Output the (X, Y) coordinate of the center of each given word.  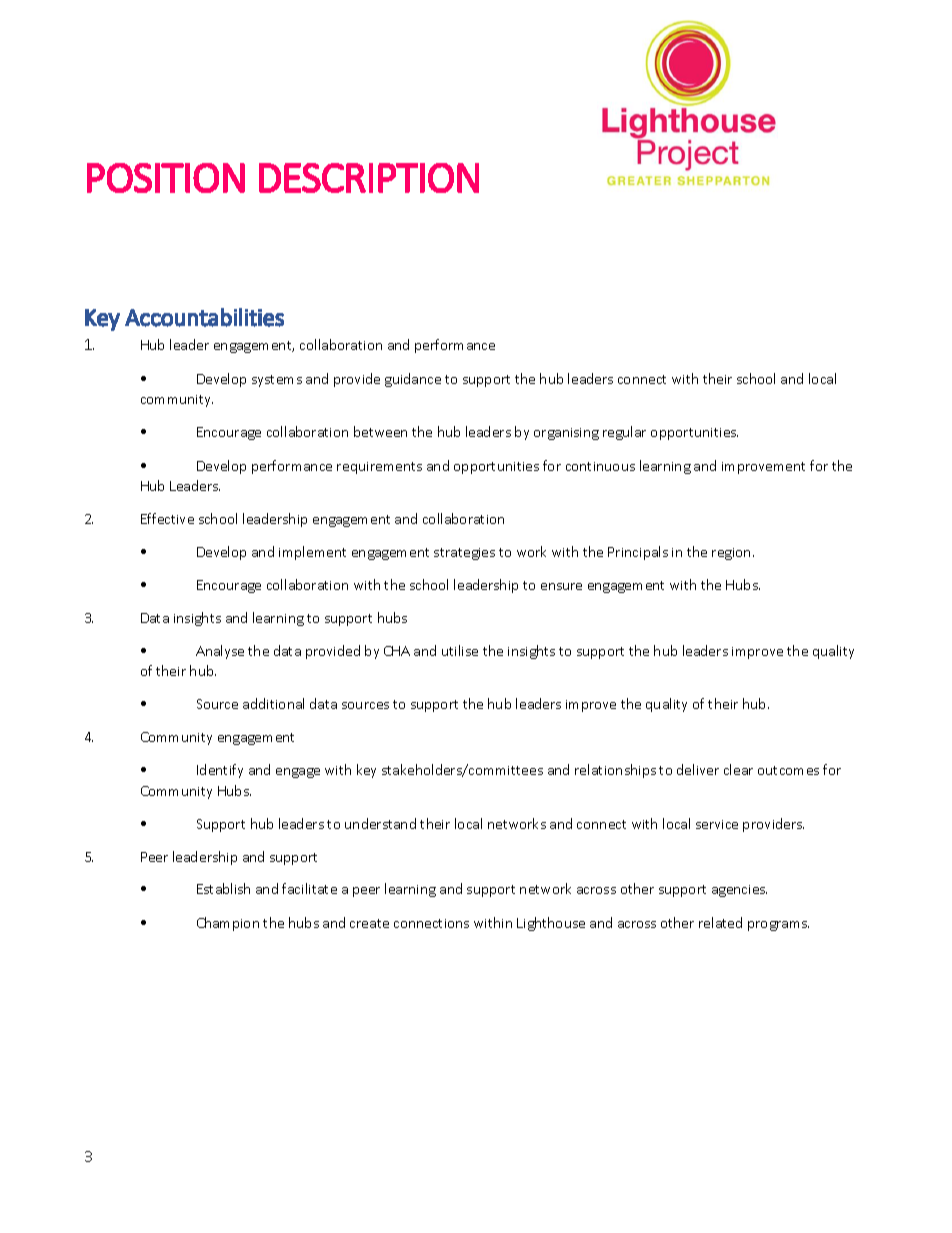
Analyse (220, 652)
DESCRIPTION (369, 178)
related (720, 922)
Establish (223, 888)
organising (566, 434)
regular (624, 433)
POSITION (166, 178)
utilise (460, 650)
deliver (698, 769)
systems (277, 381)
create (369, 923)
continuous (600, 466)
